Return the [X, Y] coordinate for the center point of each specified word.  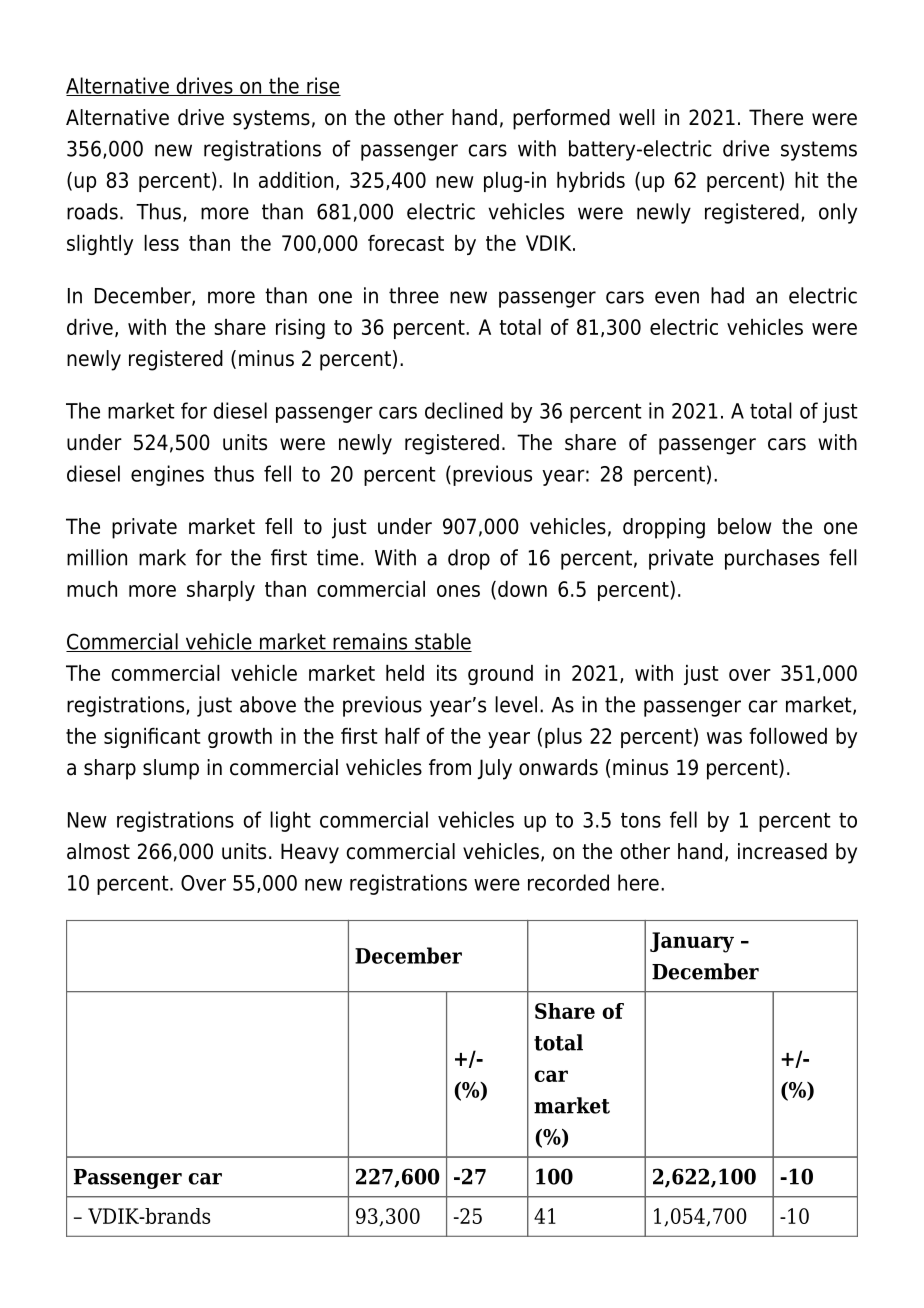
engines [167, 475]
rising [300, 329]
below [744, 526]
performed [561, 119]
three [414, 295]
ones [458, 591]
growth [240, 738]
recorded [568, 882]
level [516, 704]
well [637, 117]
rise [323, 86]
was [724, 738]
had [727, 295]
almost [98, 851]
